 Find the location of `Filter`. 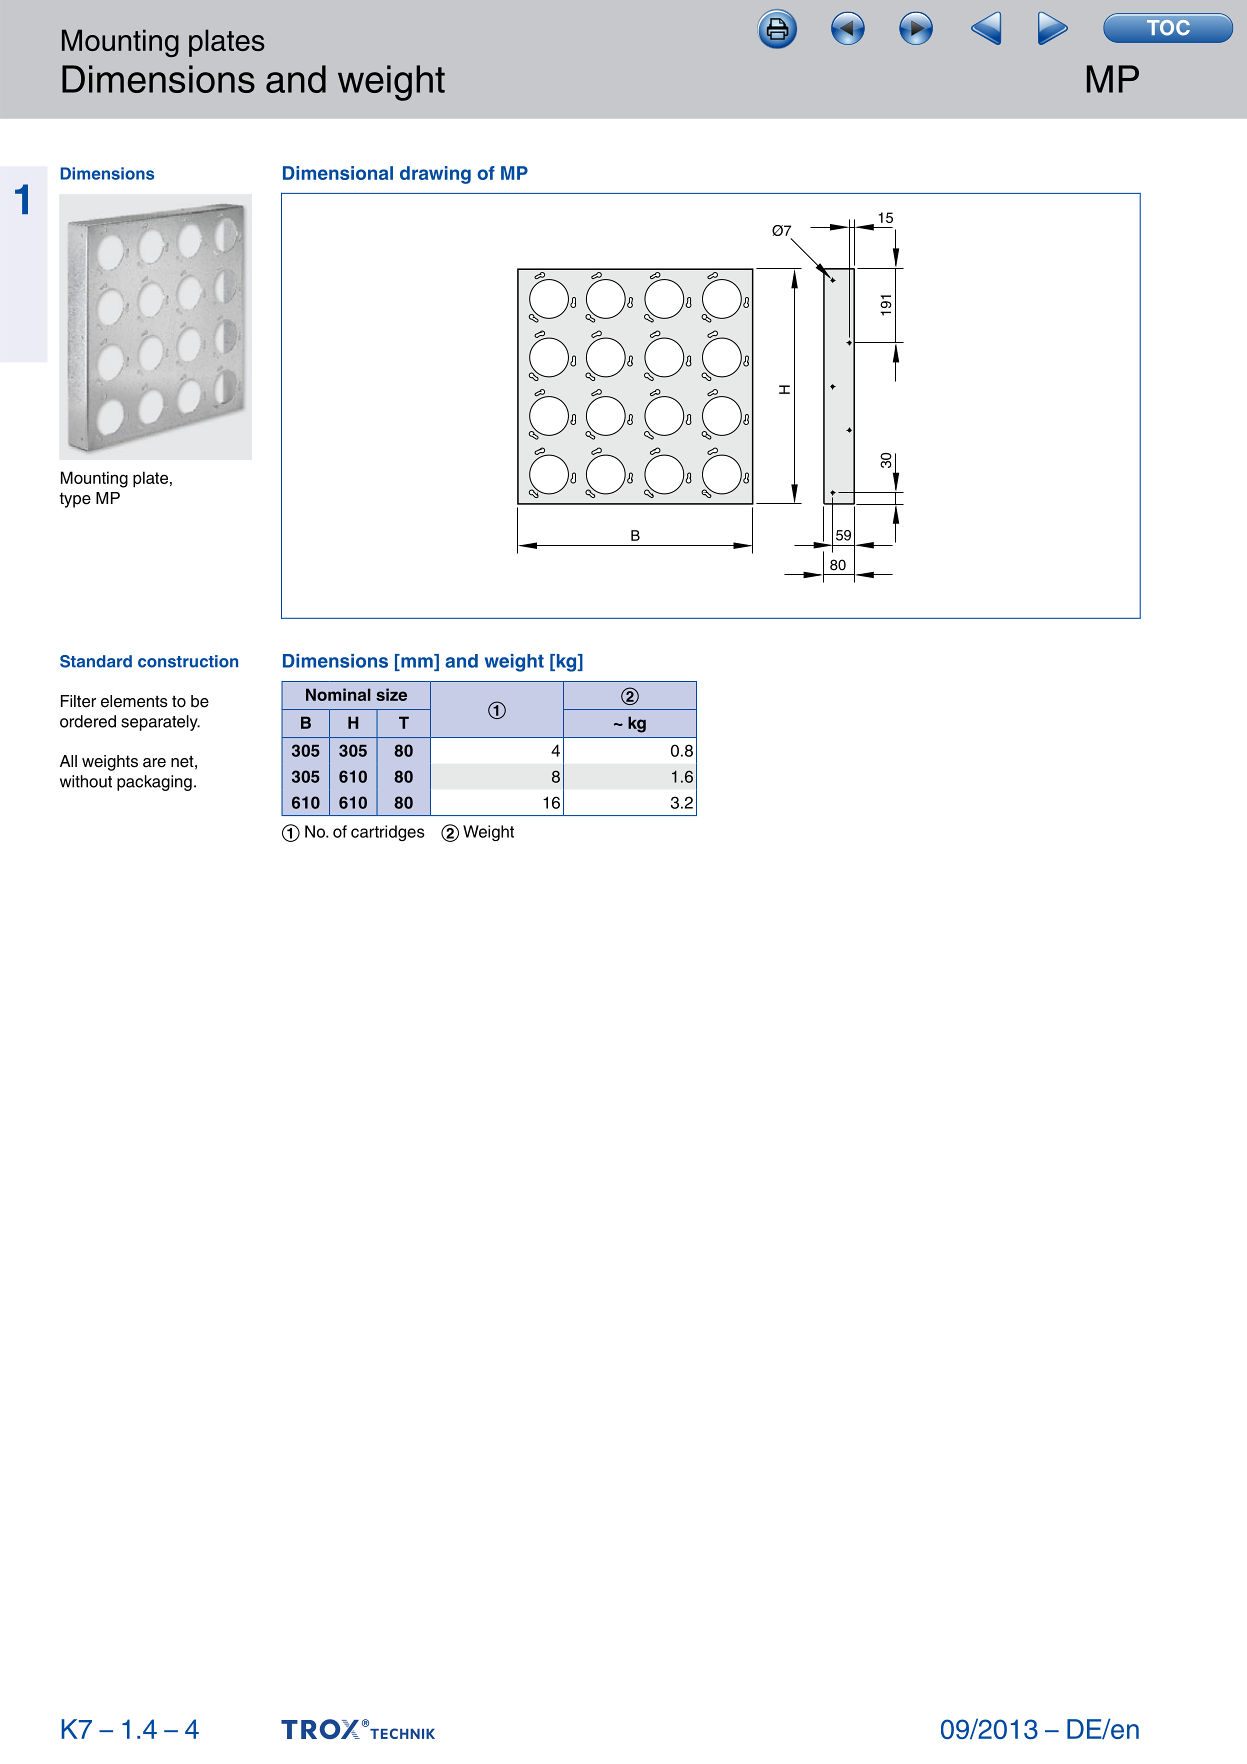

Filter is located at coordinates (78, 701).
